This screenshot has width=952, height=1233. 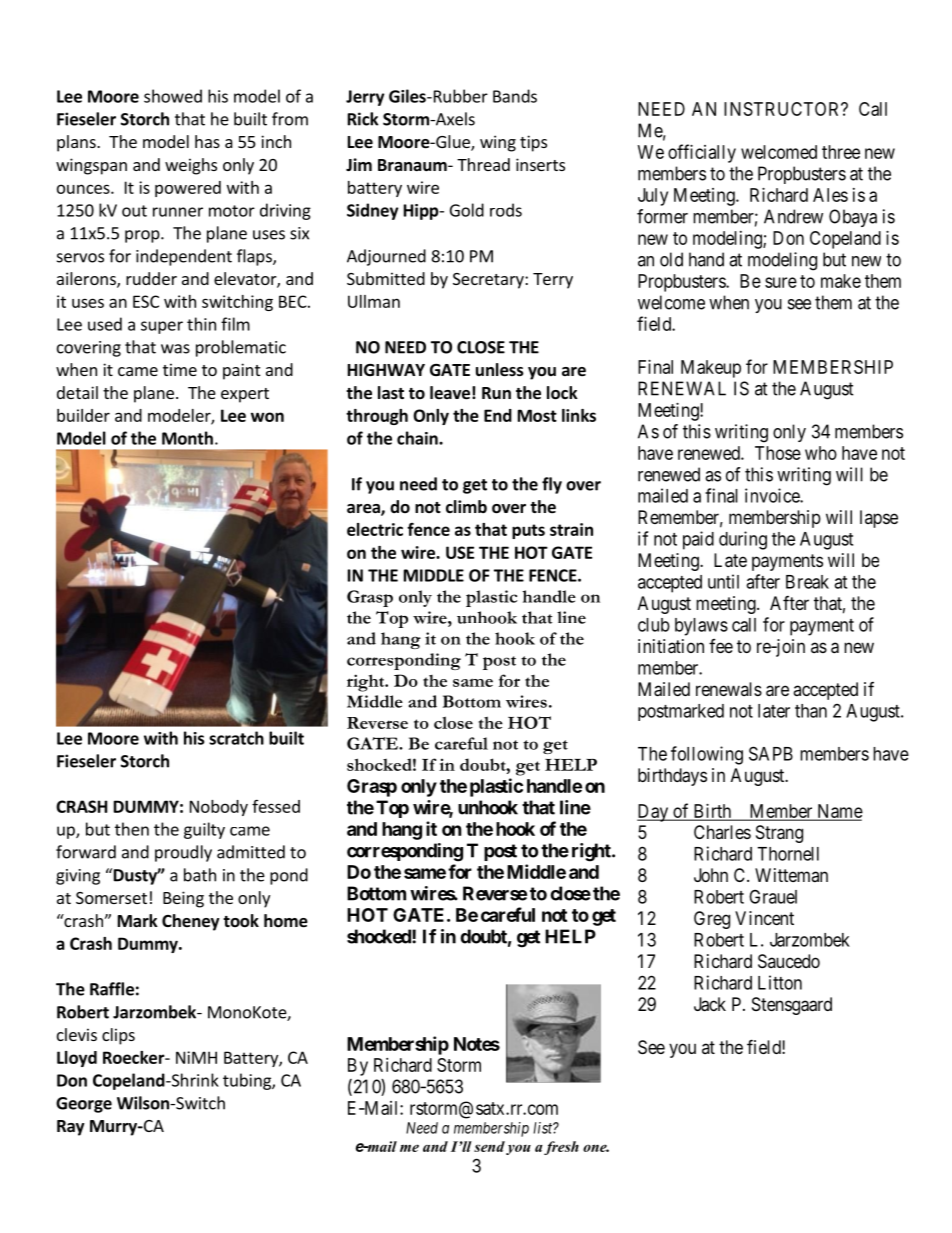 I want to click on has, so click(x=207, y=141).
